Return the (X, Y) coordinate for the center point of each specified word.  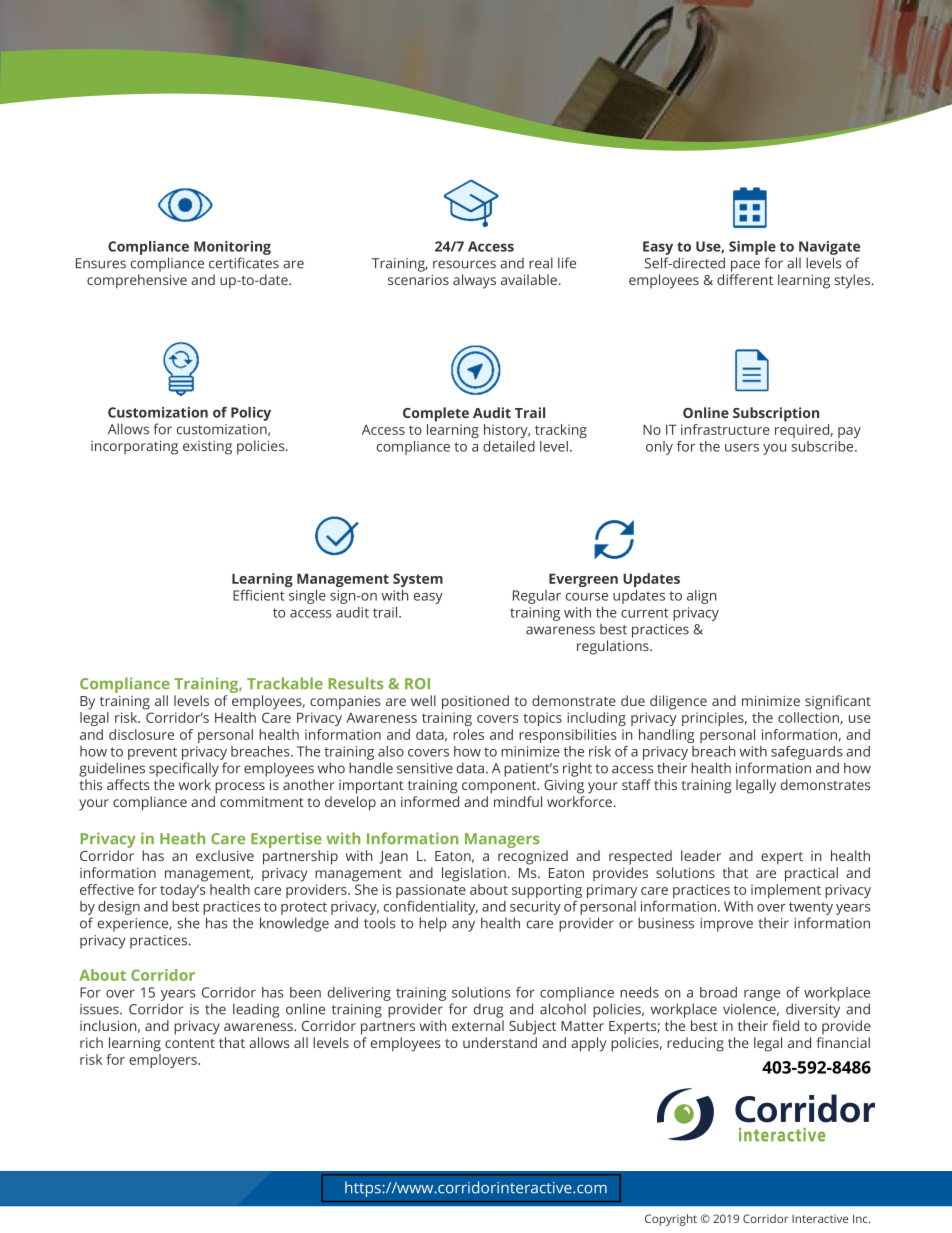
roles (468, 734)
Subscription (776, 414)
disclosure (141, 734)
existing (207, 448)
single (307, 597)
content (190, 1043)
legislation (474, 874)
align (701, 597)
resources (464, 264)
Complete (436, 414)
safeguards (807, 753)
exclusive (225, 855)
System (418, 580)
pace (745, 266)
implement (786, 891)
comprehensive (137, 281)
